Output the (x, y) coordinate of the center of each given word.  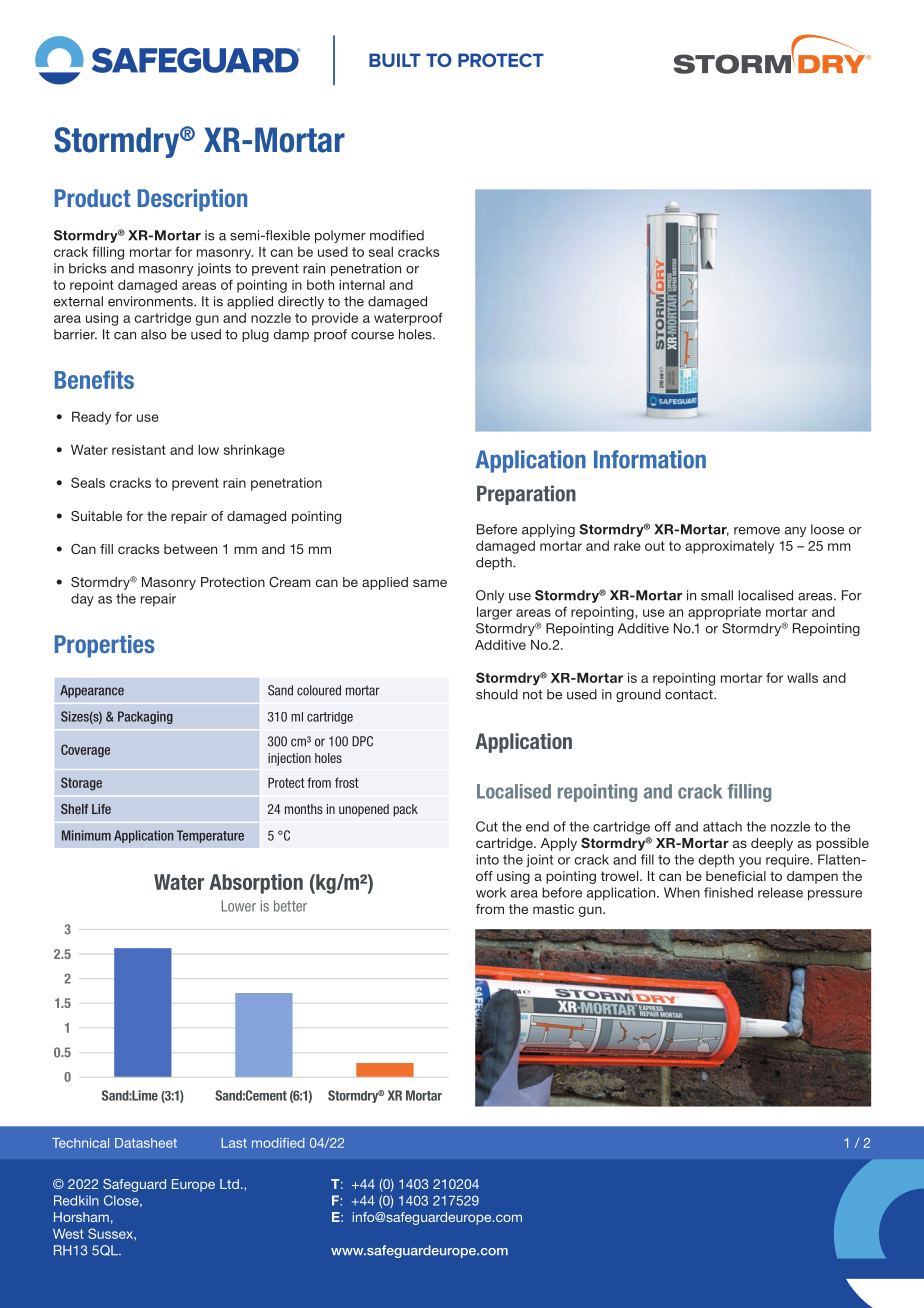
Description (192, 200)
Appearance (92, 691)
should (497, 694)
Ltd (229, 1184)
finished (728, 892)
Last (234, 1143)
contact (690, 695)
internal (362, 285)
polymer (340, 236)
